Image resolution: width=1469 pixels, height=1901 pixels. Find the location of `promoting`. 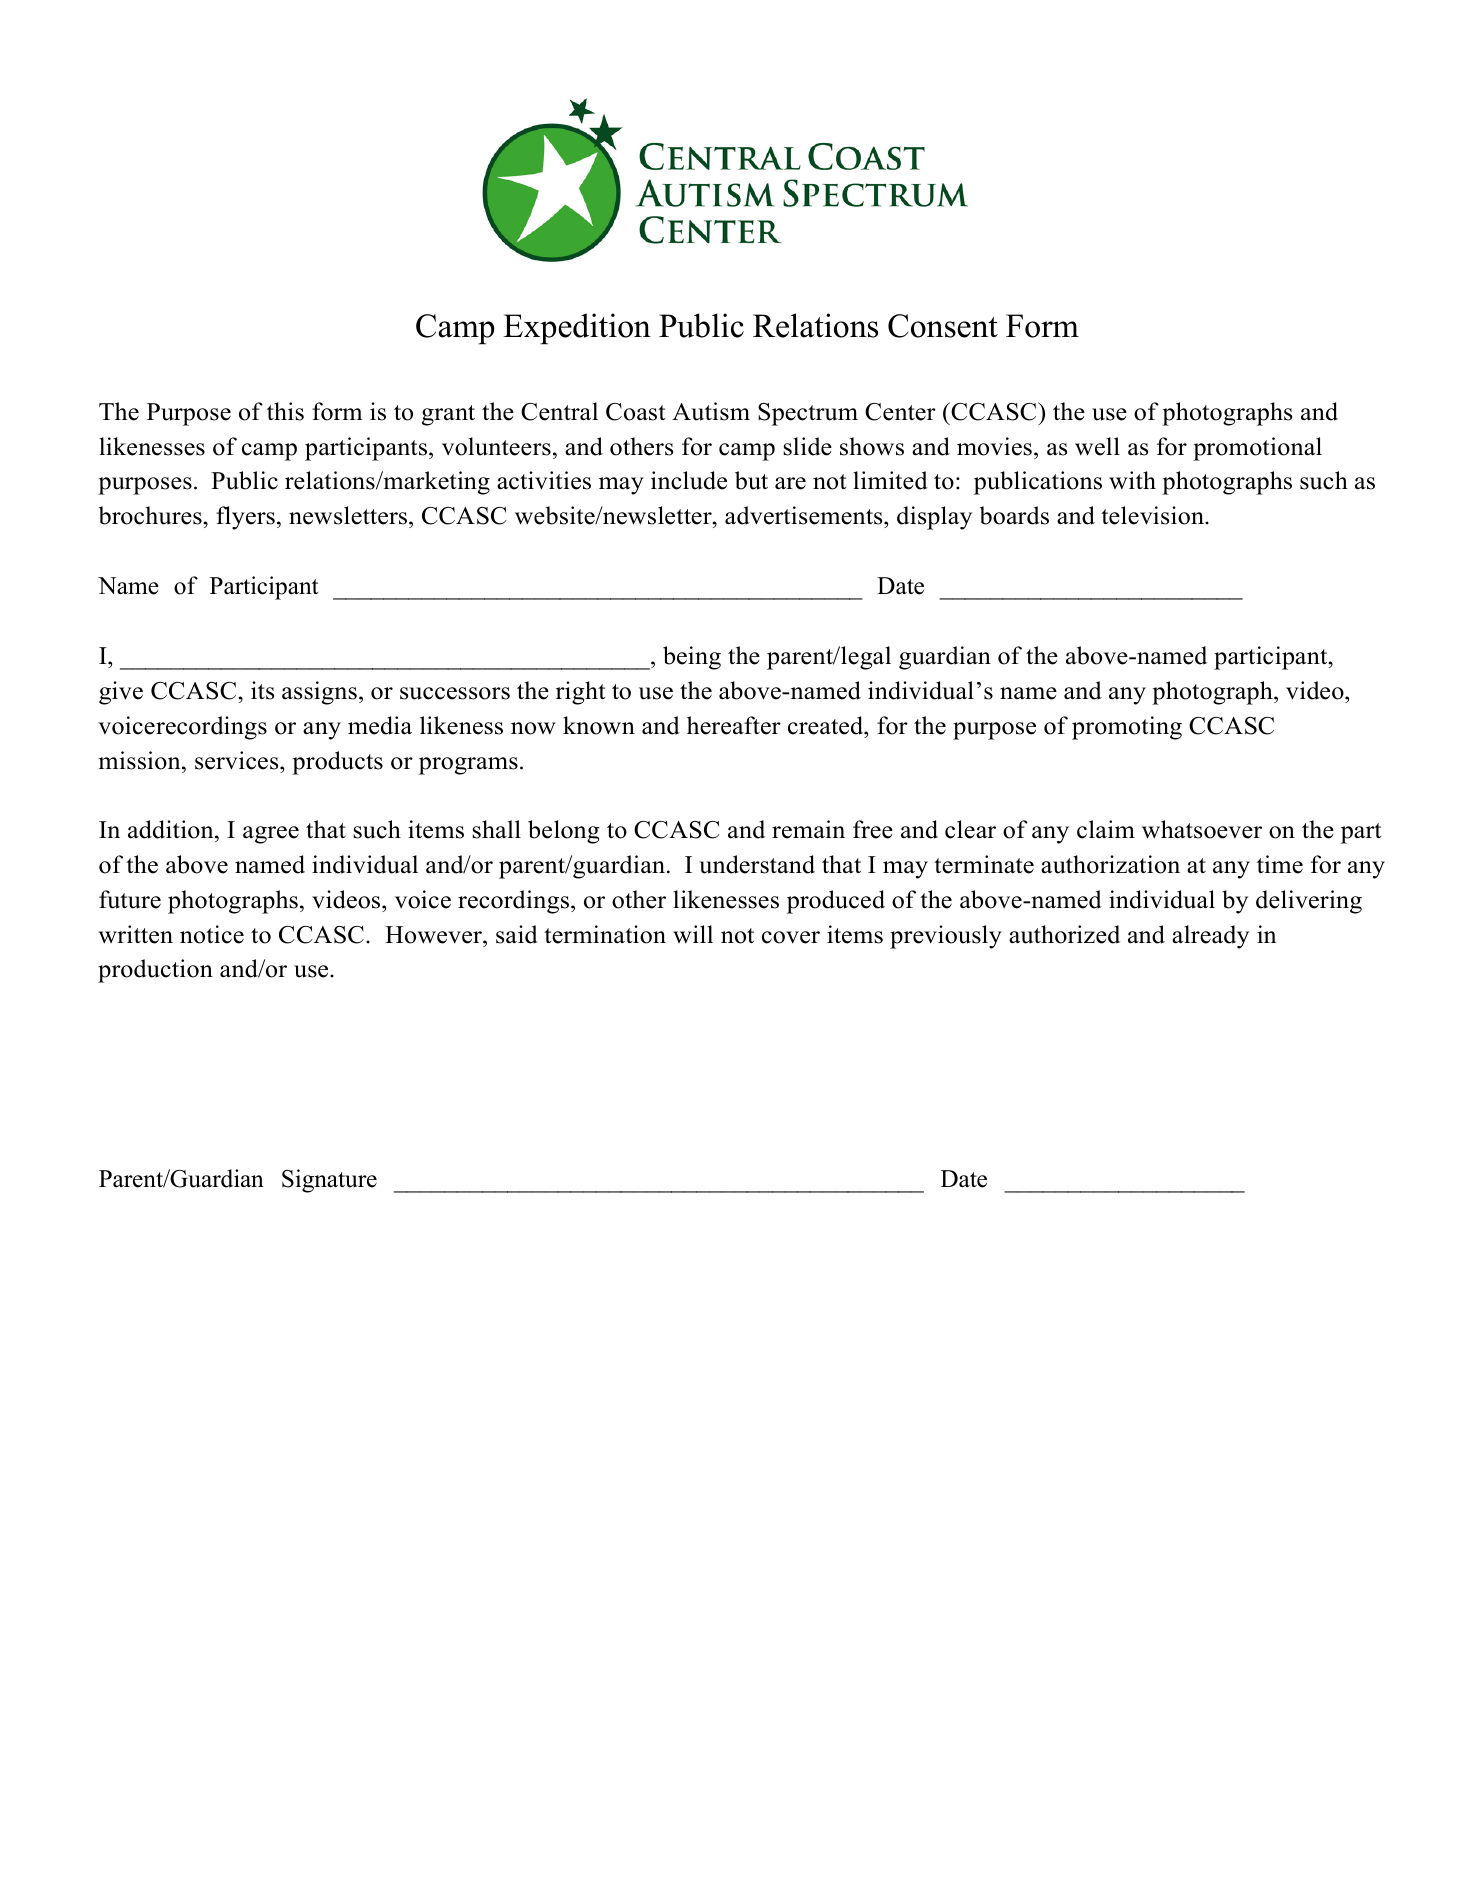

promoting is located at coordinates (1127, 728).
